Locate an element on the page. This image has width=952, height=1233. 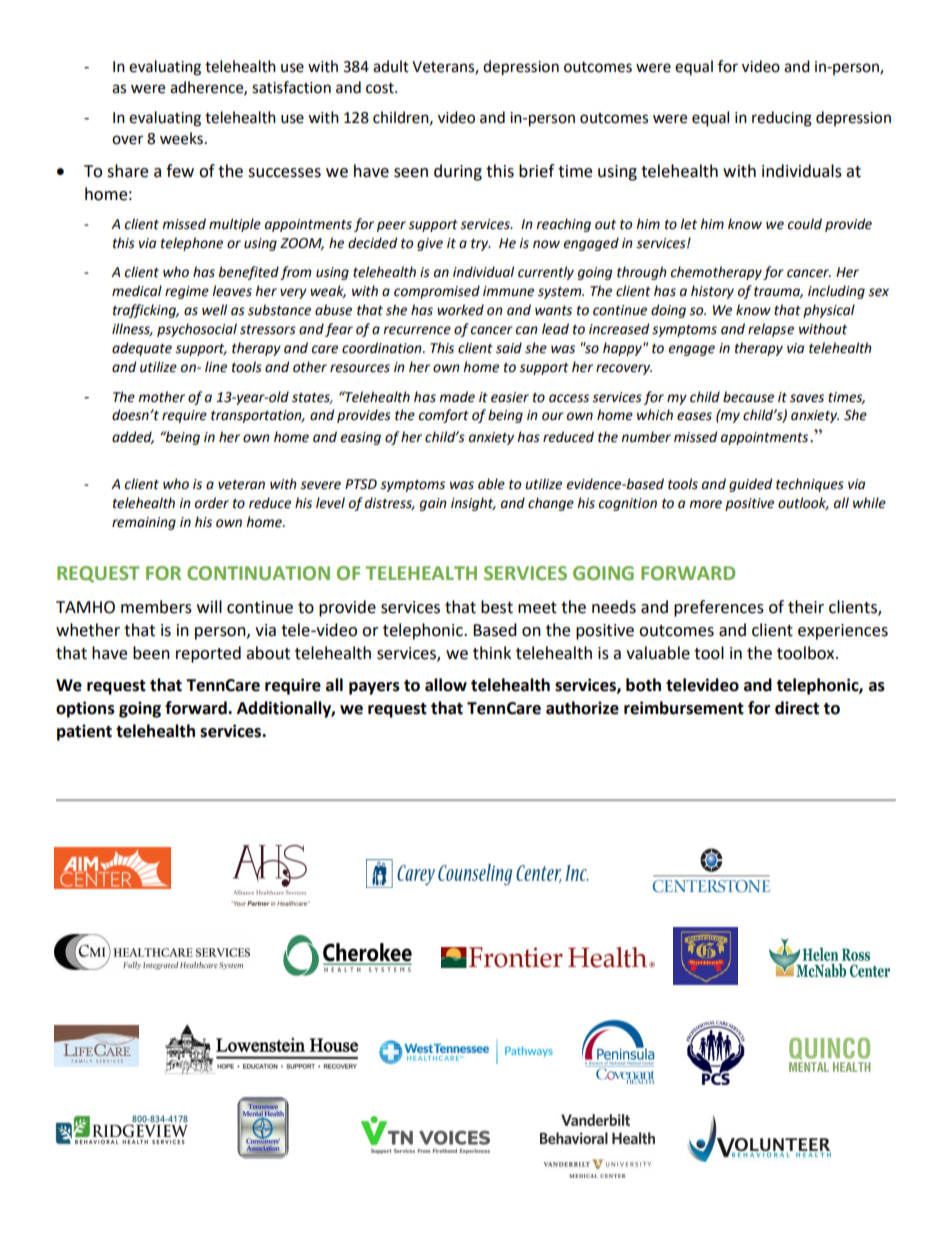
saves is located at coordinates (807, 398).
